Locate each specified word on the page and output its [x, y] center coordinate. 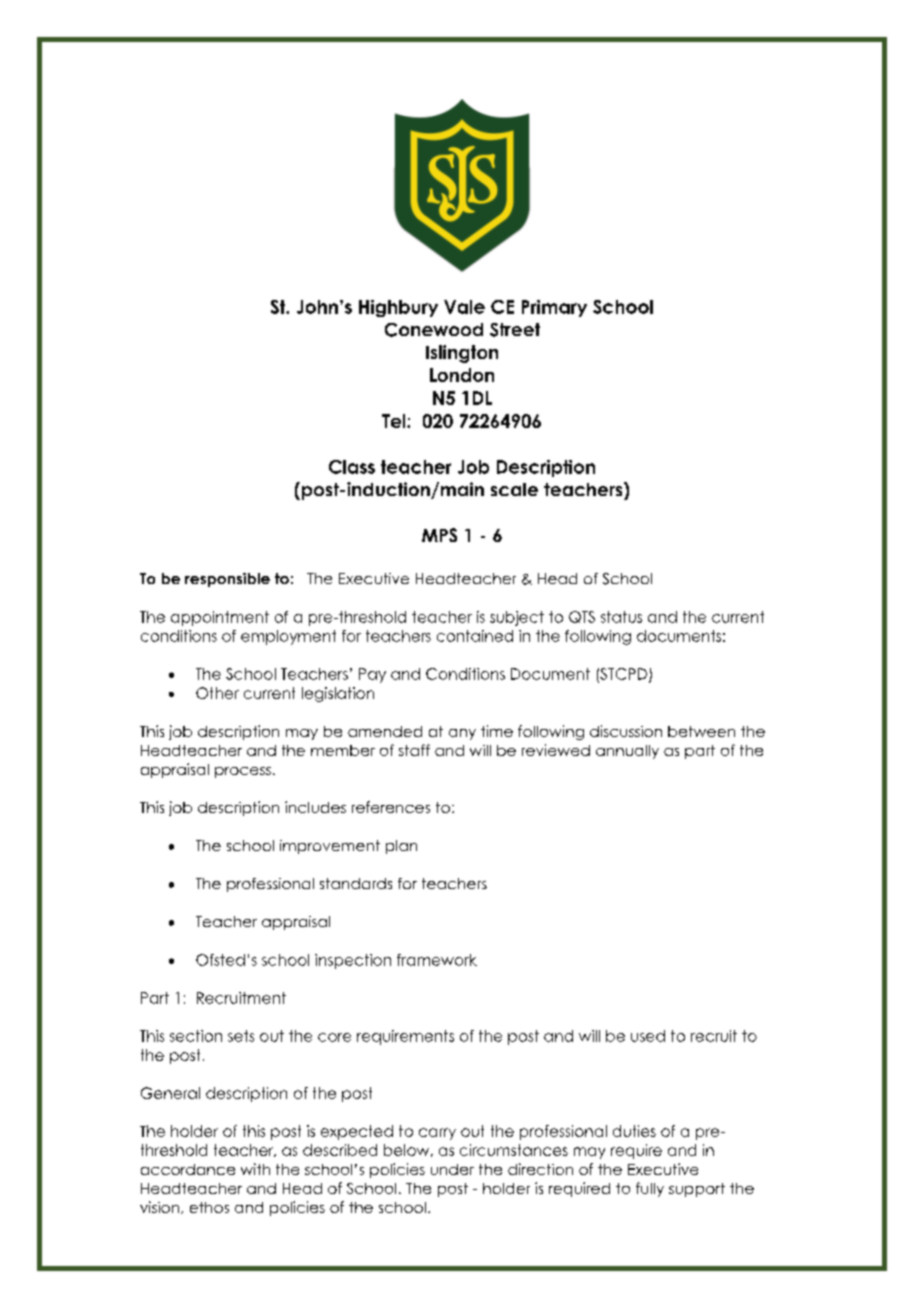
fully [650, 1189]
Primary [554, 308]
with [255, 1169]
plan [401, 847]
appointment [220, 618]
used [648, 1036]
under [452, 1169]
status [621, 617]
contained [475, 636]
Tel [395, 421]
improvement [330, 847]
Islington [462, 354]
